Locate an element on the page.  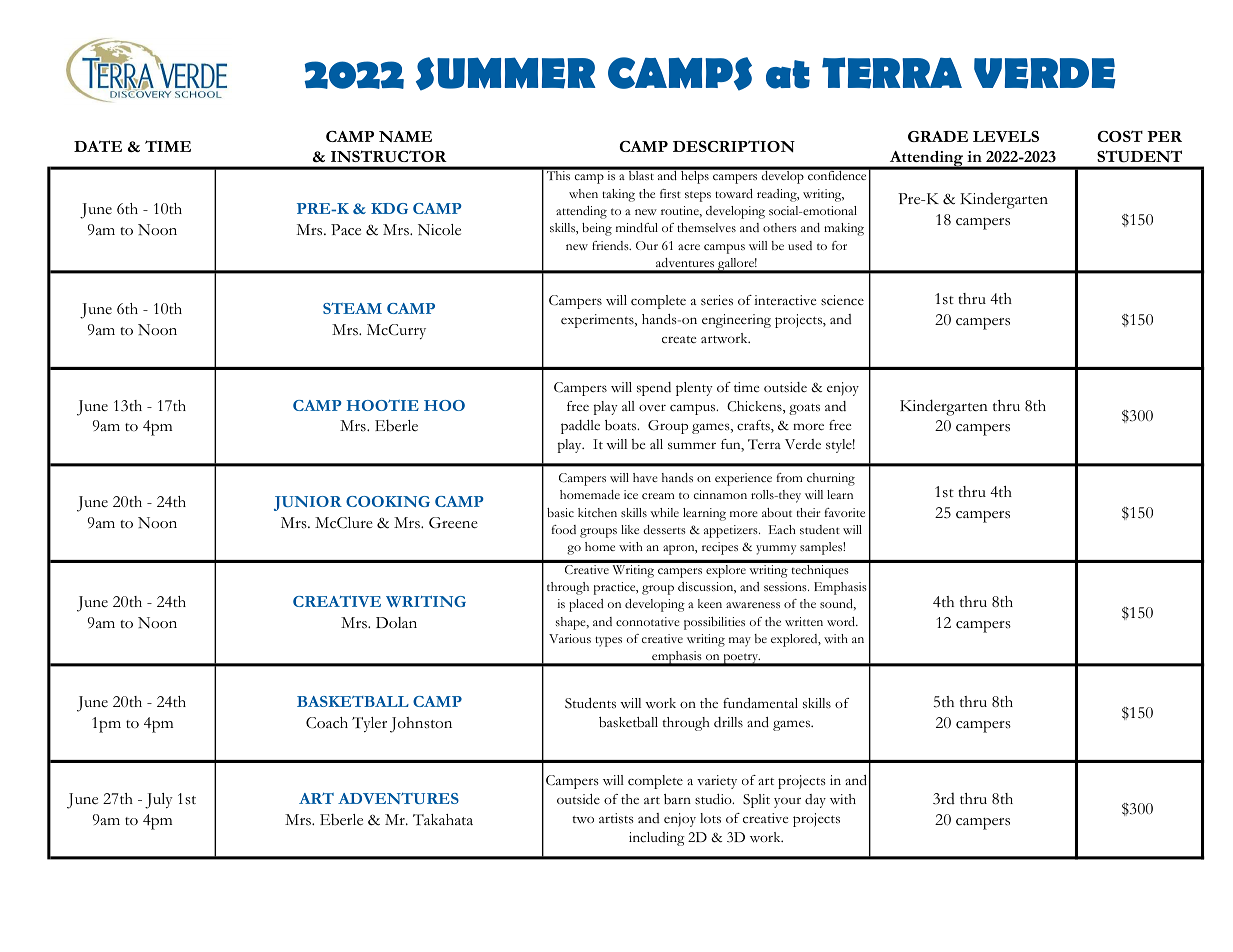
when is located at coordinates (583, 193).
